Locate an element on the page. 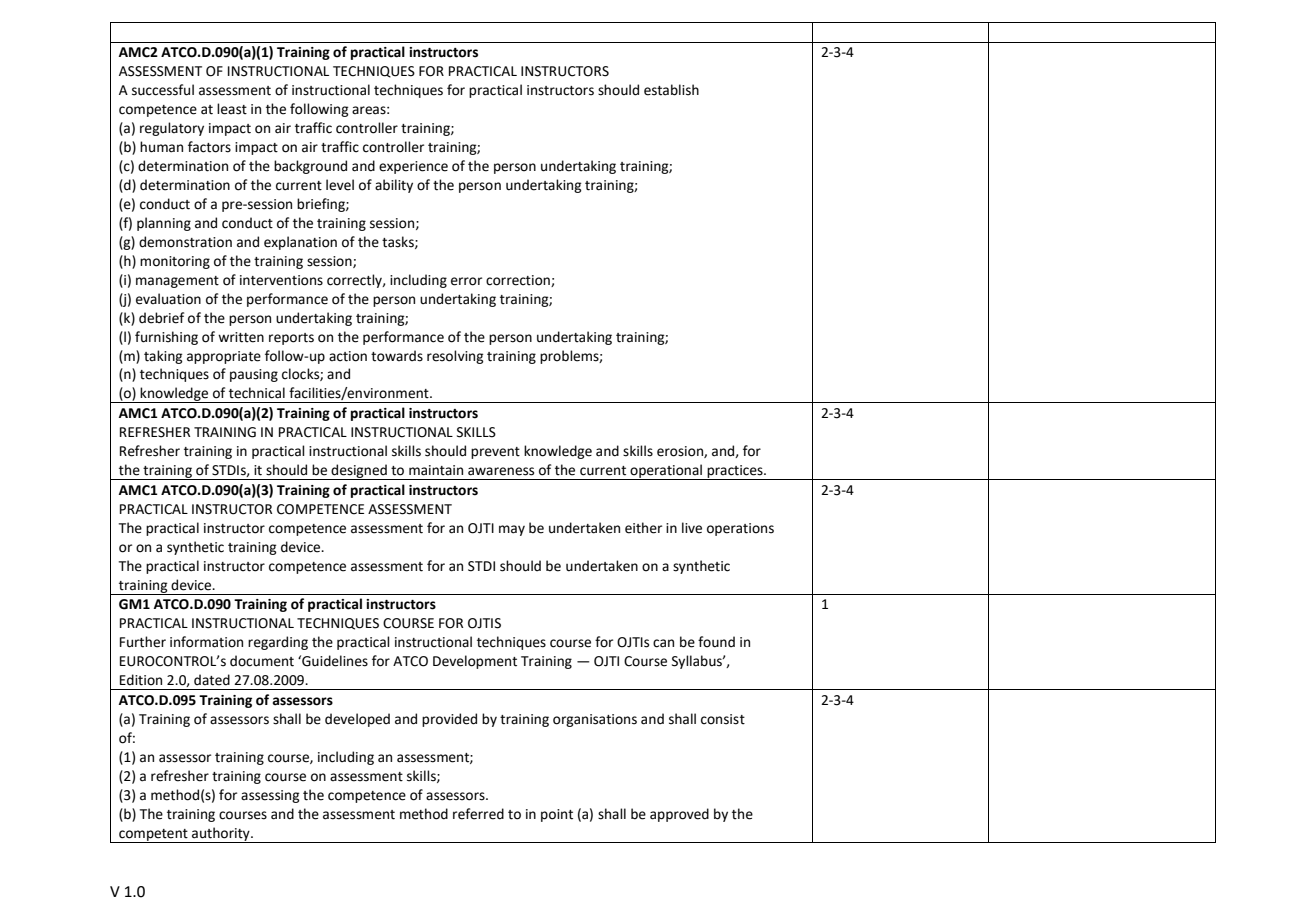 Image resolution: width=1308 pixels, height=924 pixels. experience is located at coordinates (413, 167).
